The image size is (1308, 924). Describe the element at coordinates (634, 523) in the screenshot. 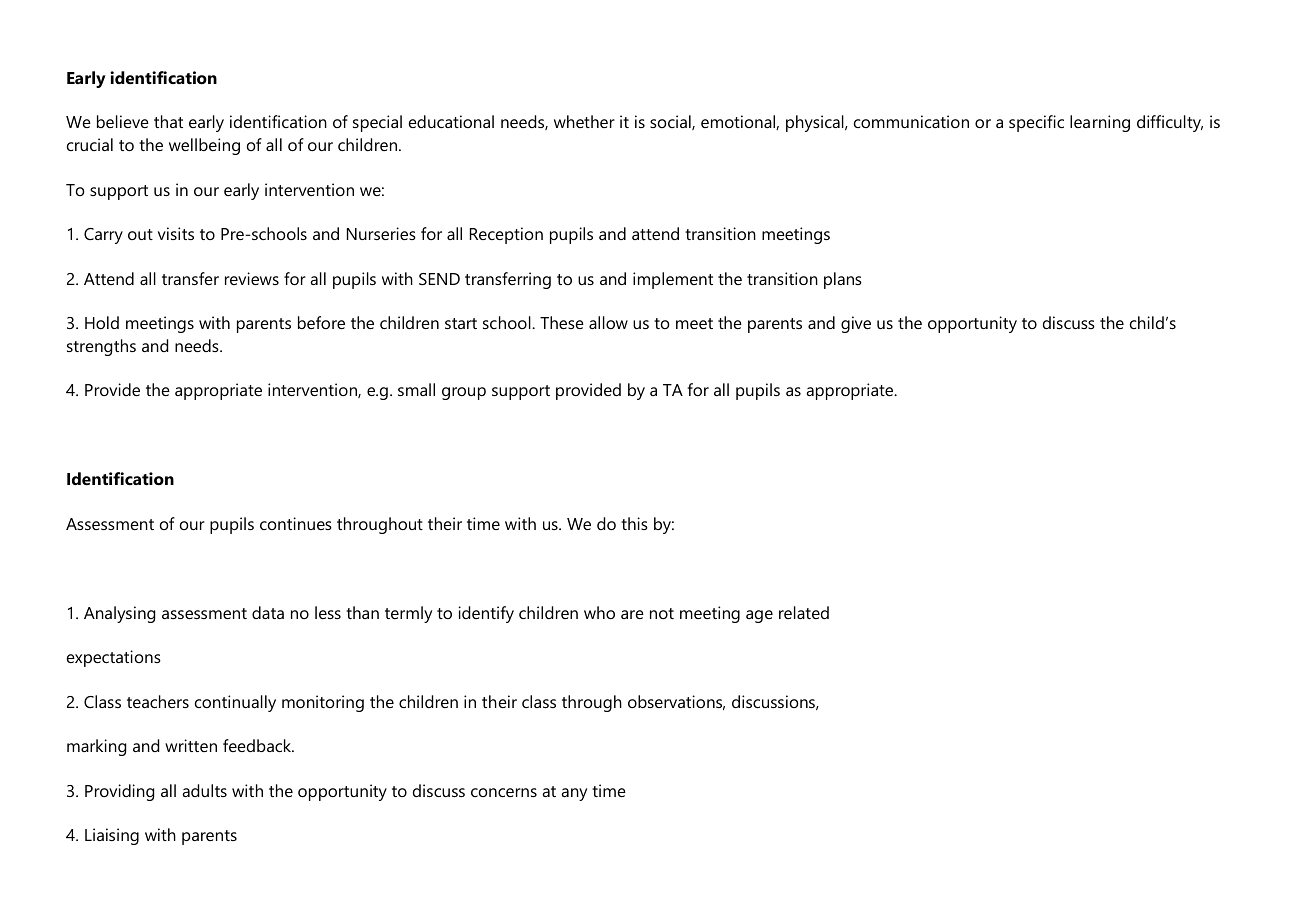

I see `this` at that location.
